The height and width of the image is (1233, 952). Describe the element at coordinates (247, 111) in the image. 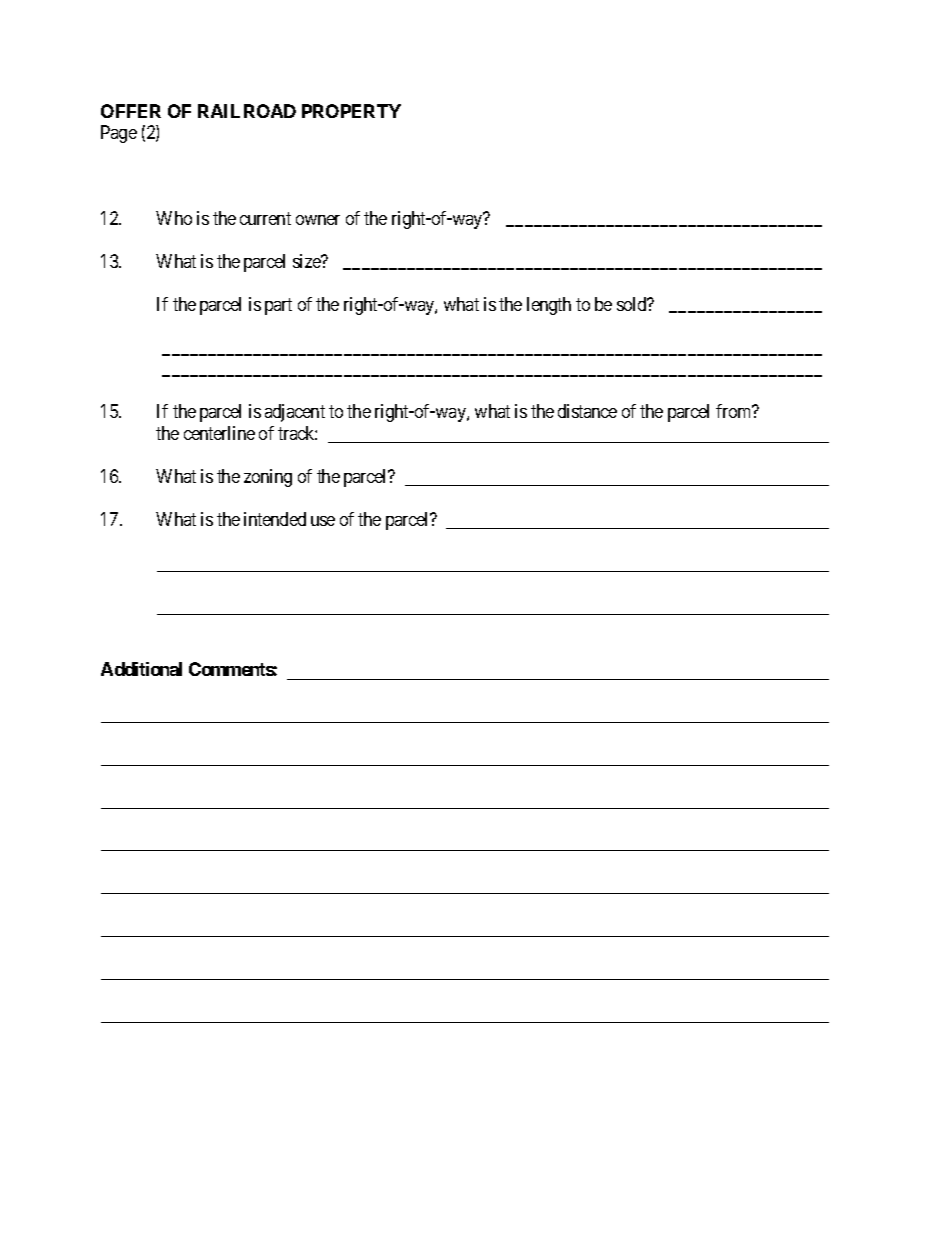

I see `RAILROAD` at that location.
